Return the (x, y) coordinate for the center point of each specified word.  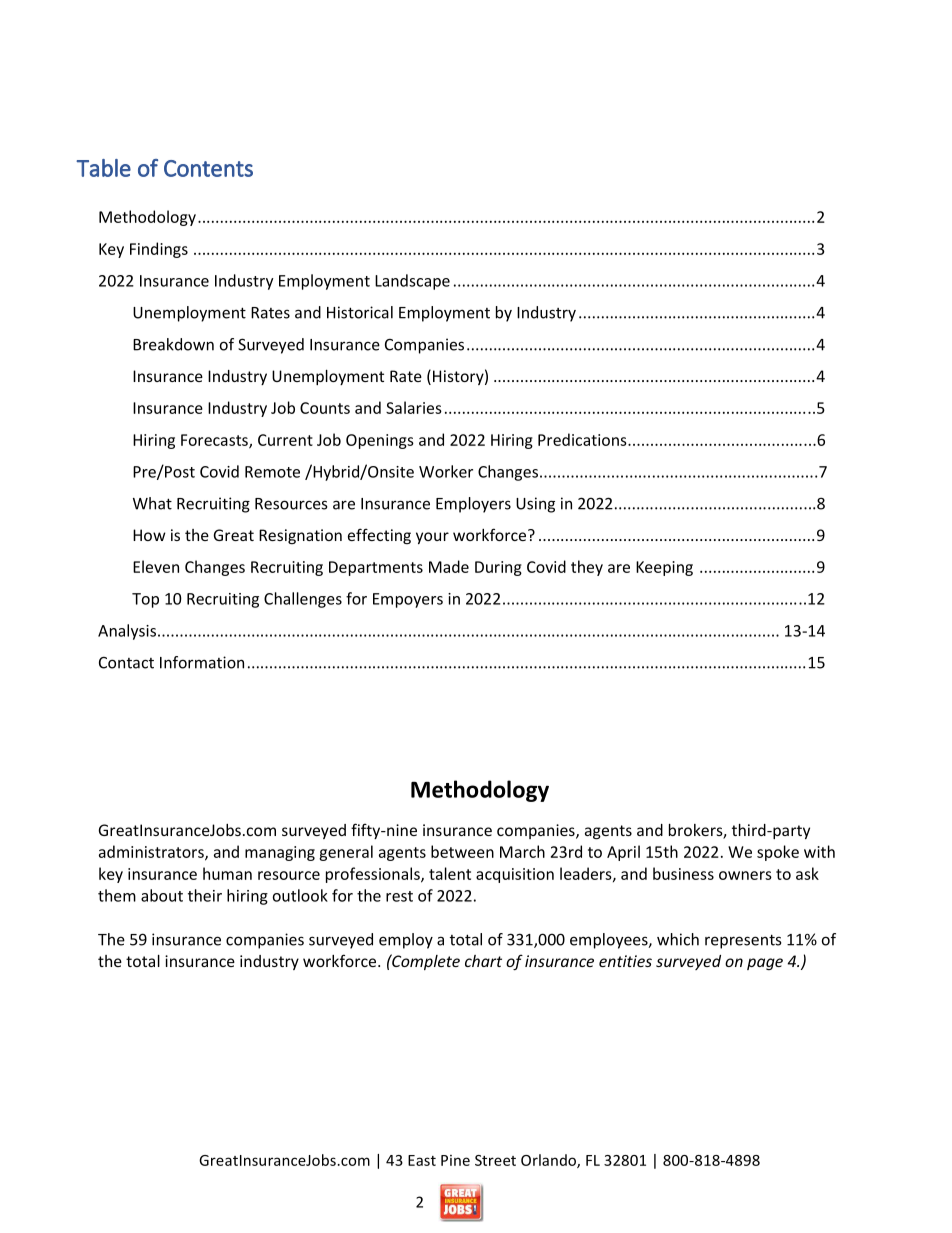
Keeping (664, 568)
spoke (778, 853)
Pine (455, 1160)
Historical (360, 312)
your (432, 538)
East (422, 1160)
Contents (208, 168)
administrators (152, 852)
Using (535, 505)
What (152, 503)
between (462, 851)
